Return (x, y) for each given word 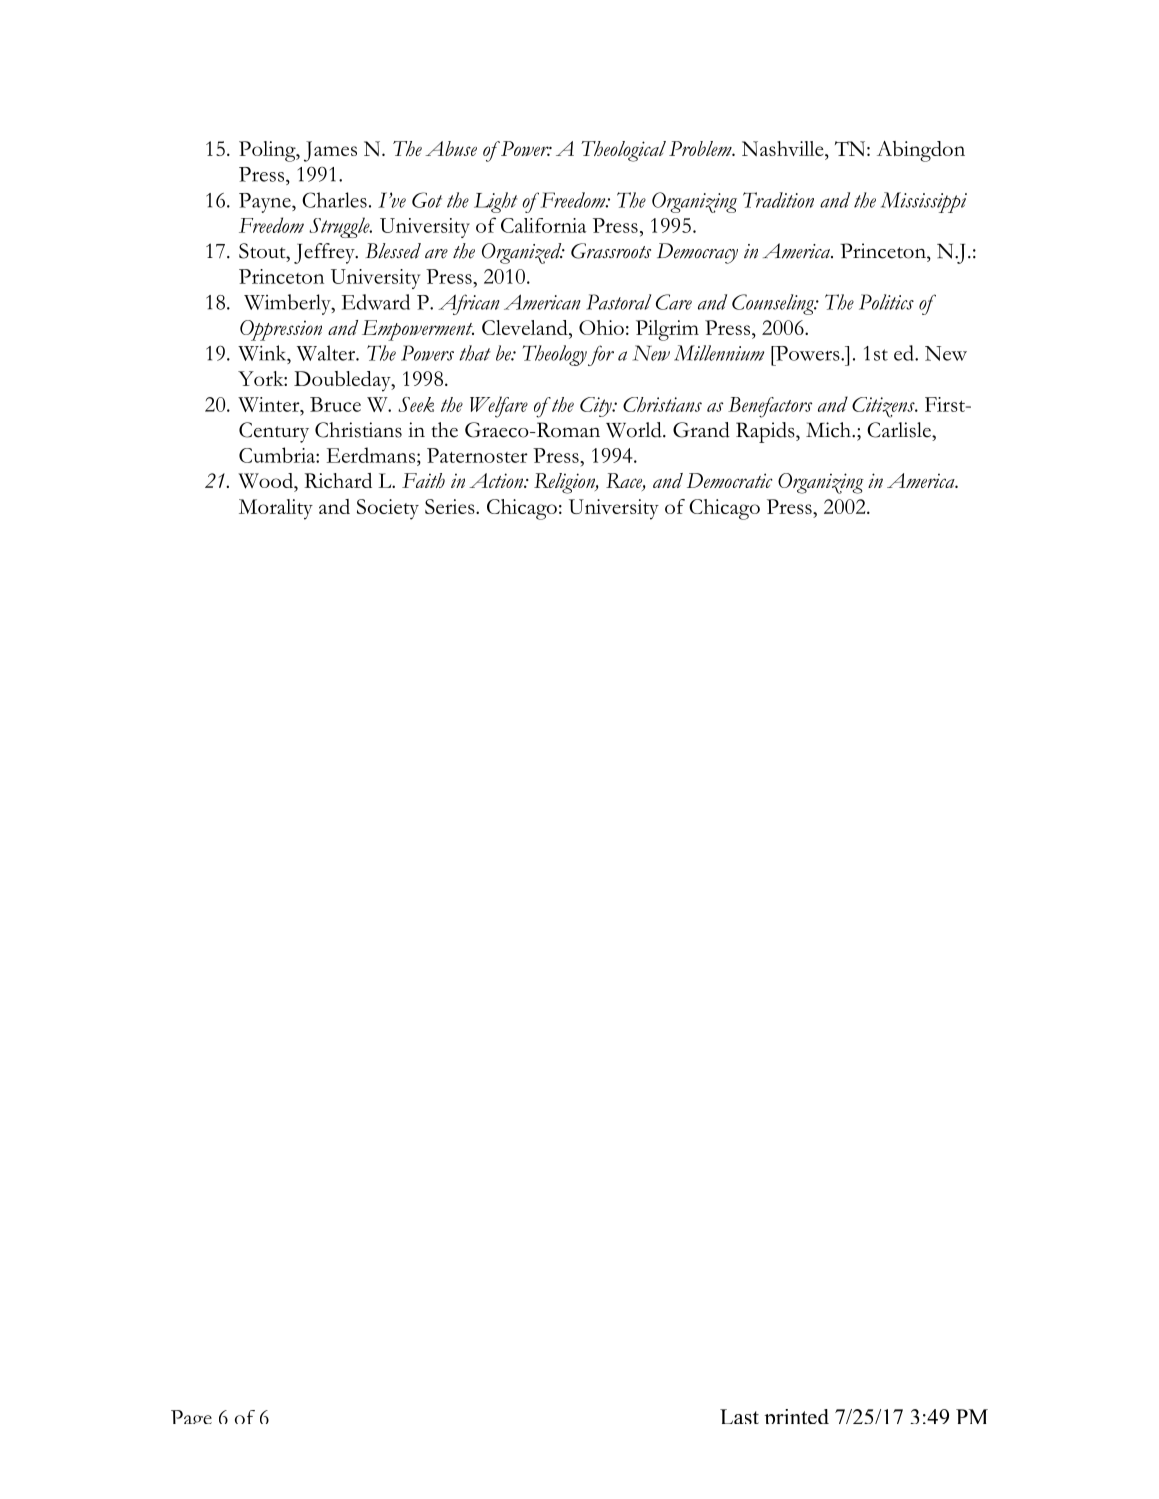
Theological (623, 151)
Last (739, 1416)
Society (388, 509)
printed (796, 1416)
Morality (276, 509)
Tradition (778, 200)
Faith (423, 480)
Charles (334, 200)
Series (451, 506)
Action (497, 480)
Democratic (730, 480)
